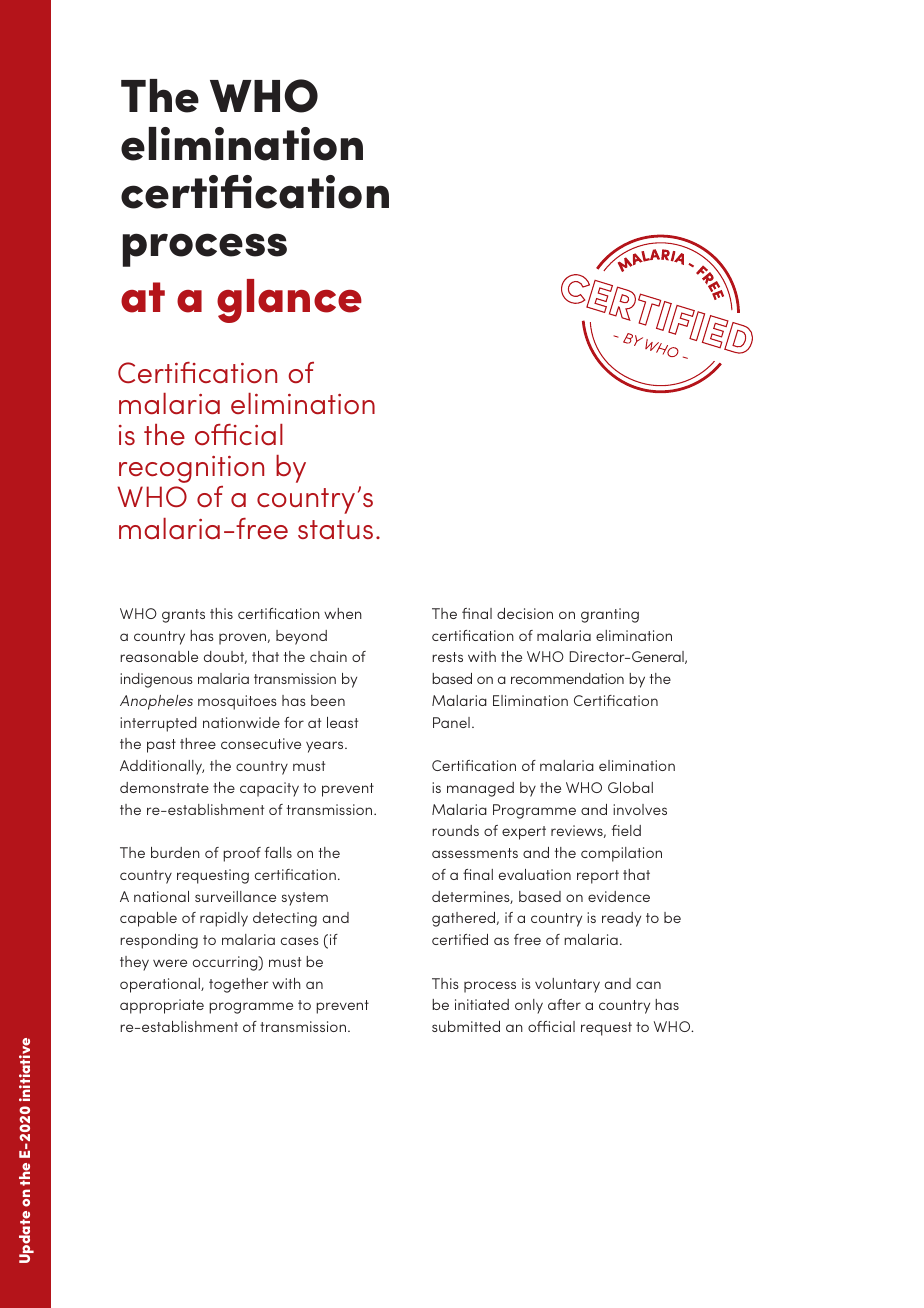 The width and height of the document is (924, 1308). Describe the element at coordinates (466, 1026) in the document. I see `submitted` at that location.
